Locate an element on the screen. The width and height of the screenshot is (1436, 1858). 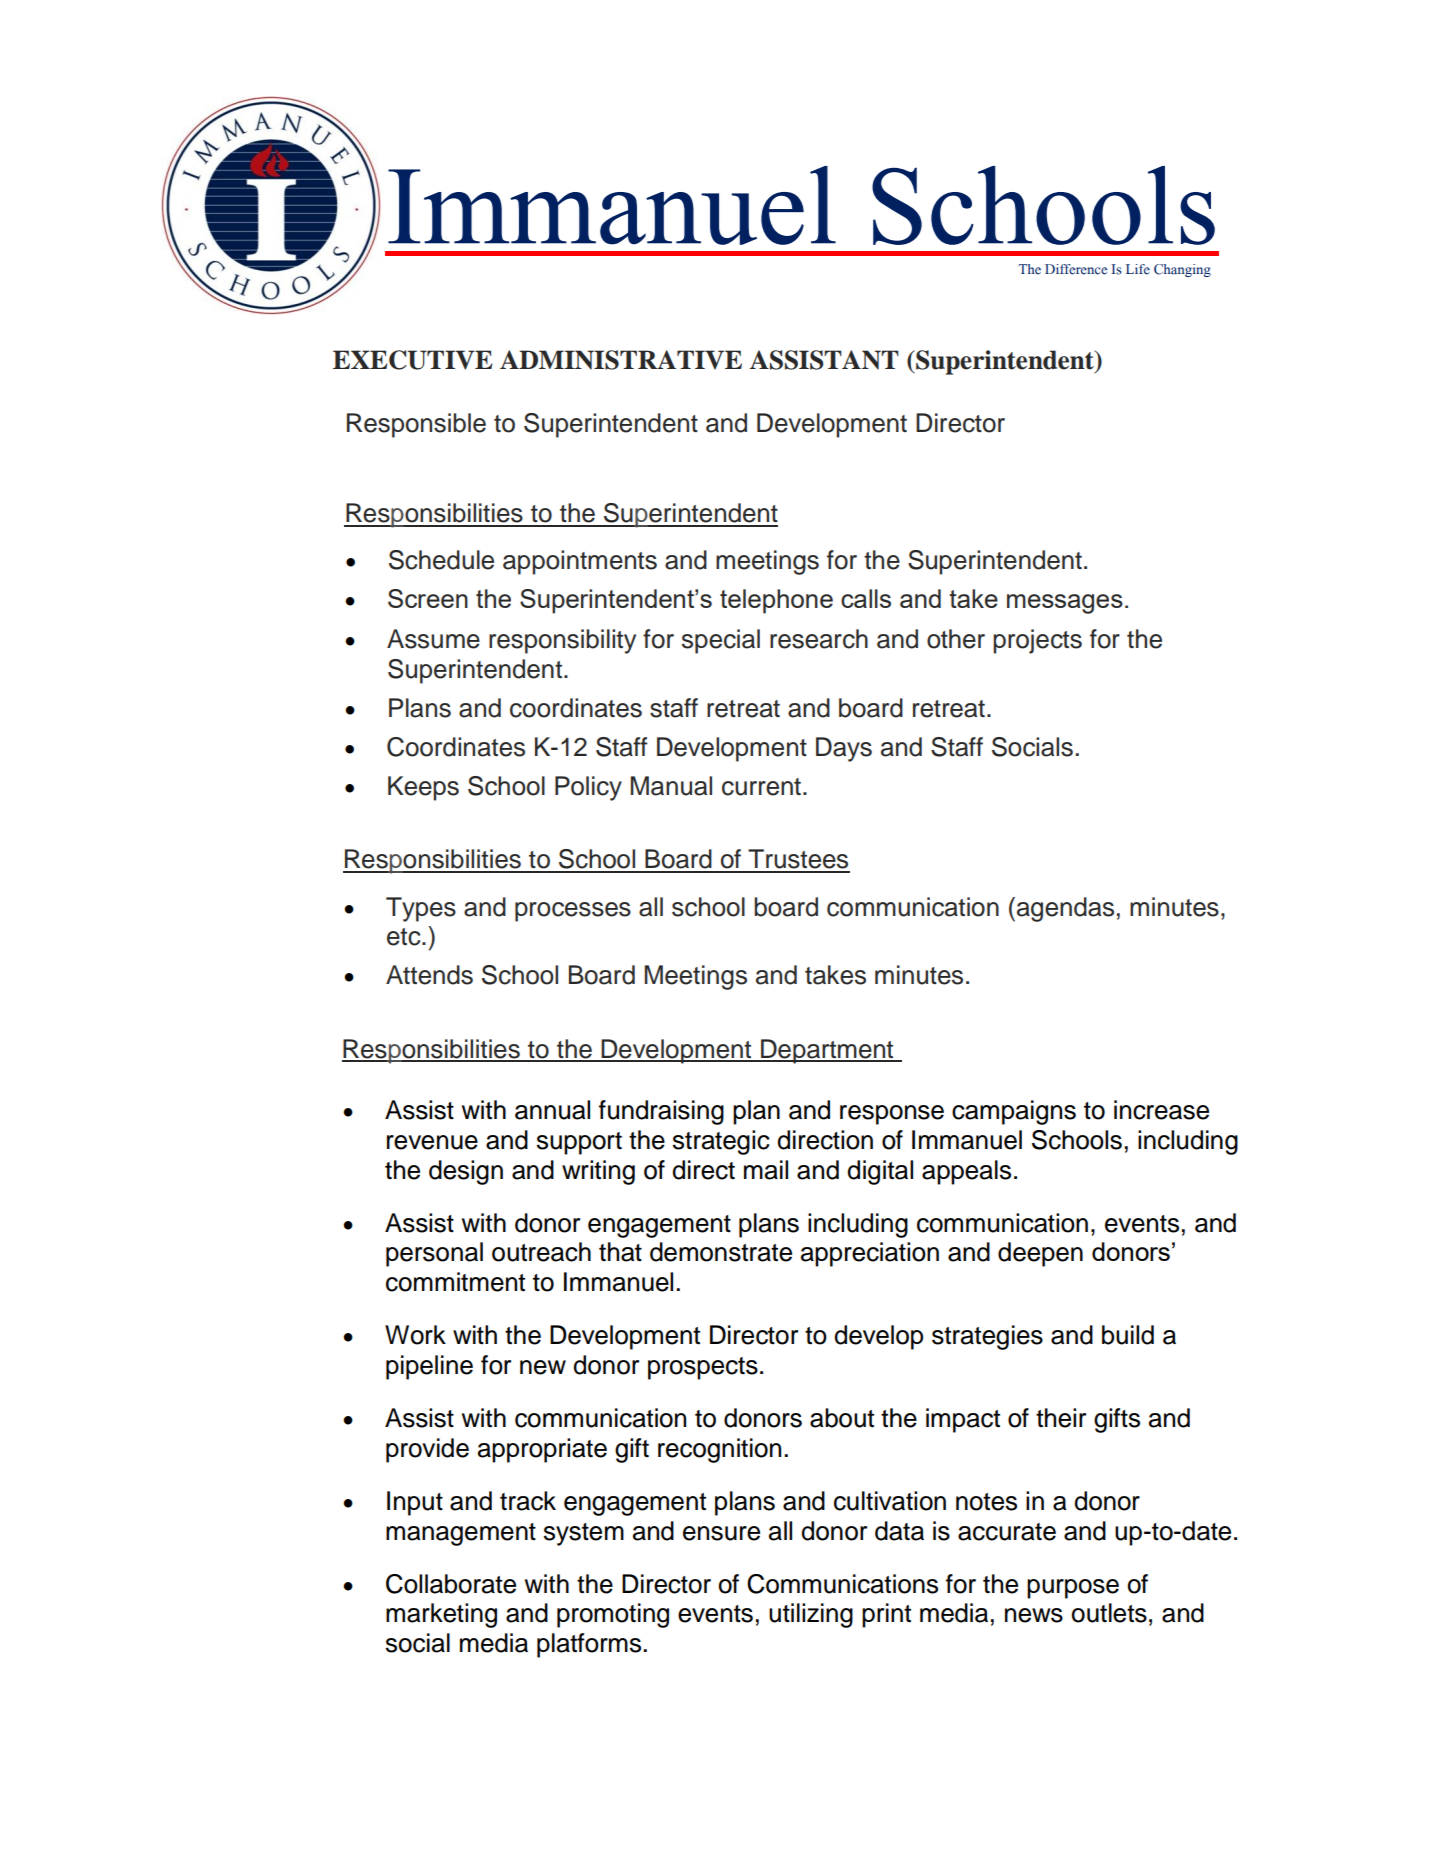
Collaborate is located at coordinates (451, 1584).
